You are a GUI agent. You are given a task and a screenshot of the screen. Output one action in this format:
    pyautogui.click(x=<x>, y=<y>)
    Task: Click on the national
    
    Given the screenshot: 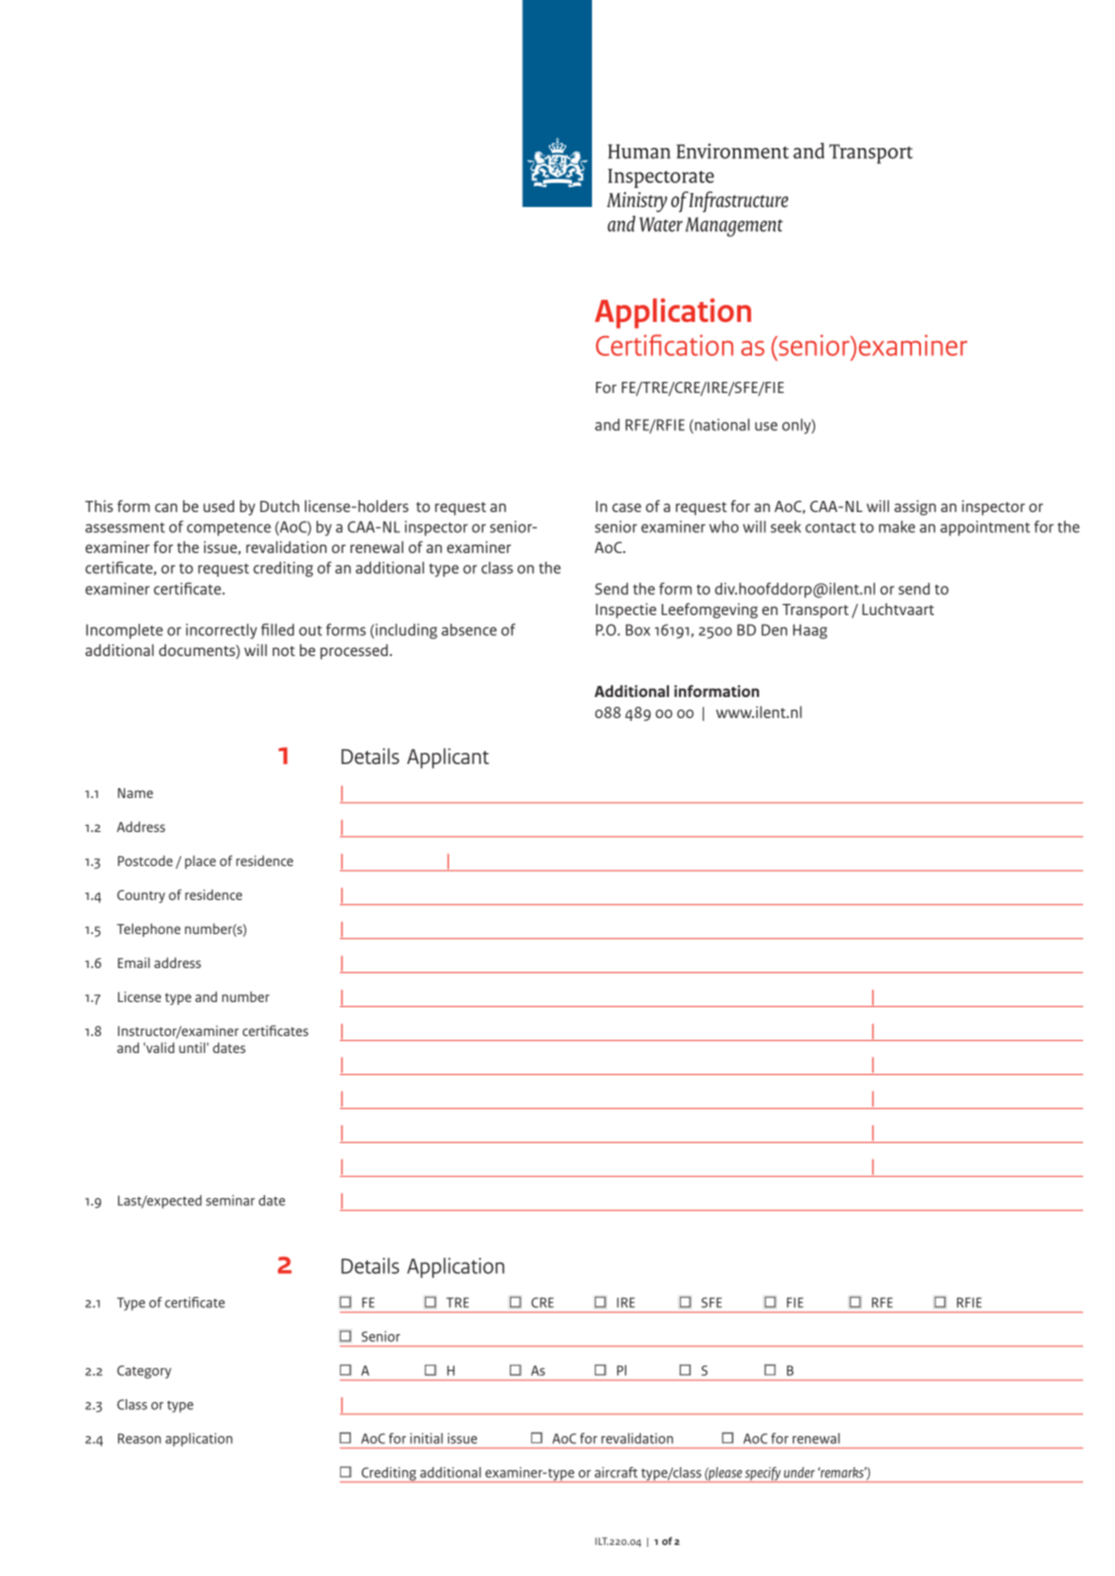 What is the action you would take?
    pyautogui.click(x=722, y=424)
